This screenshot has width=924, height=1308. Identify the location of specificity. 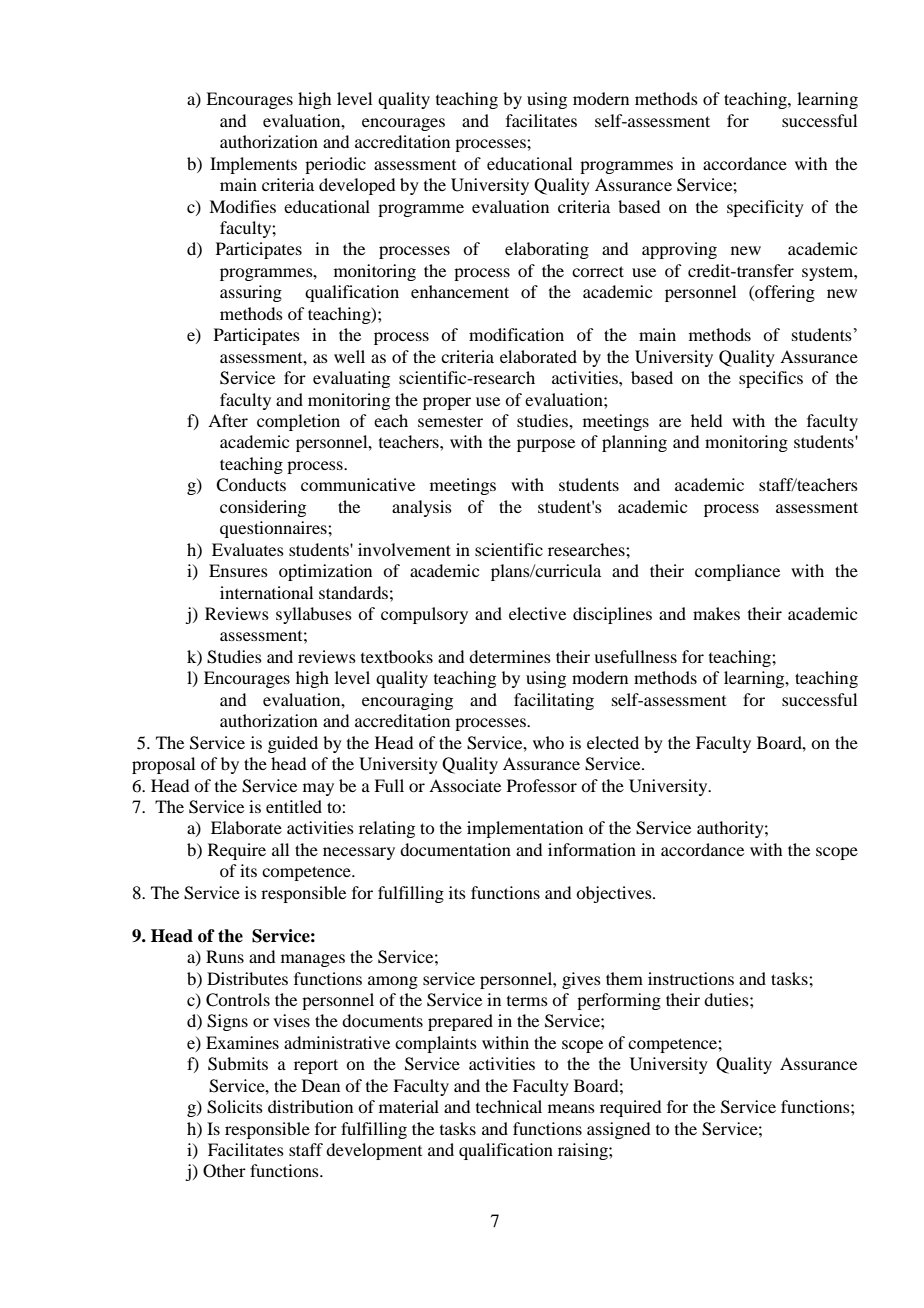
(765, 208).
